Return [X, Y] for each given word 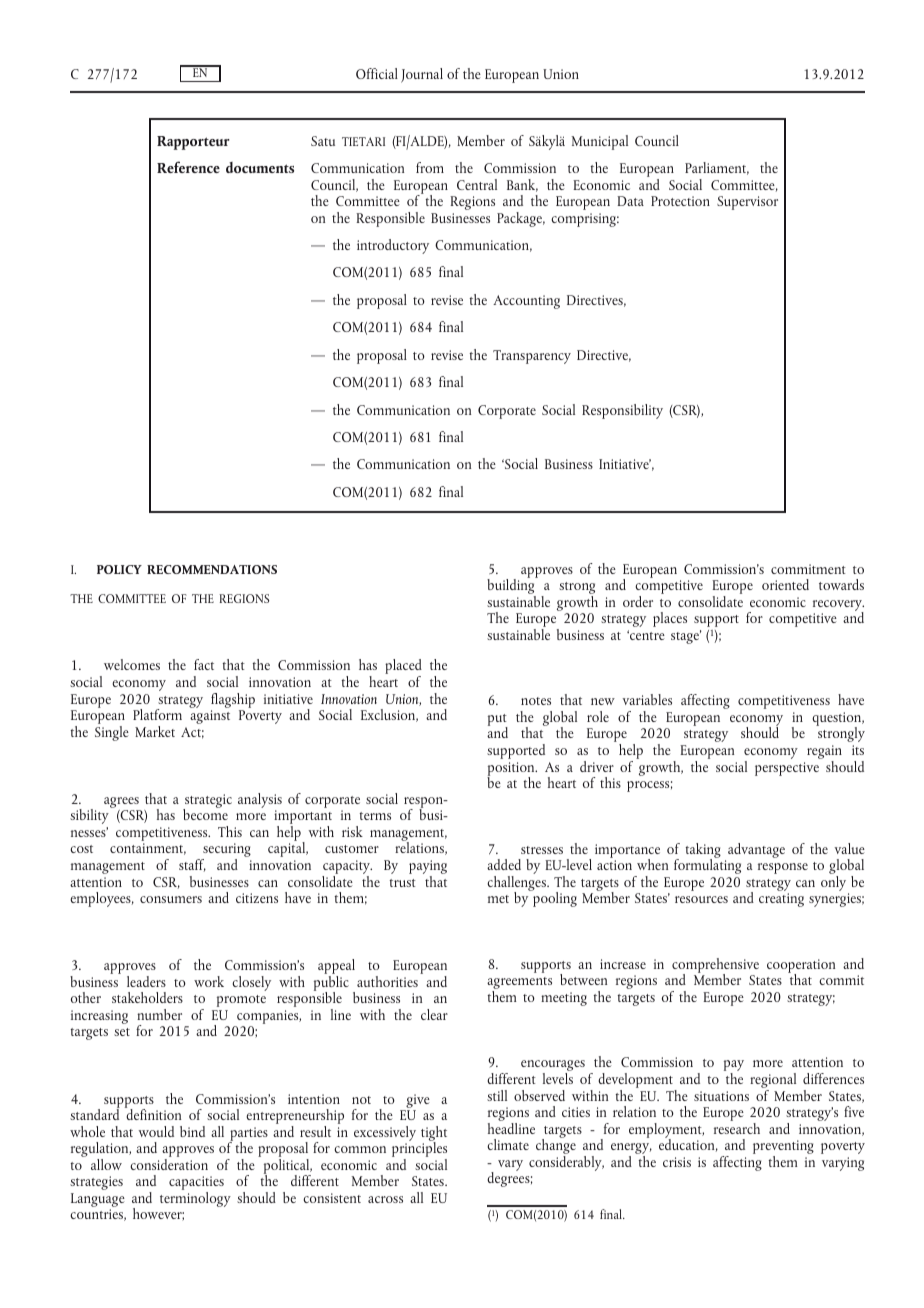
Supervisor [747, 203]
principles [419, 1150]
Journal [422, 75]
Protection [680, 201]
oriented [785, 584]
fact [204, 664]
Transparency [532, 357]
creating [781, 900]
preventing [783, 1148]
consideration [169, 1164]
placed [403, 668]
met [498, 899]
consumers [171, 899]
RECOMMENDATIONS [212, 569]
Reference [188, 167]
